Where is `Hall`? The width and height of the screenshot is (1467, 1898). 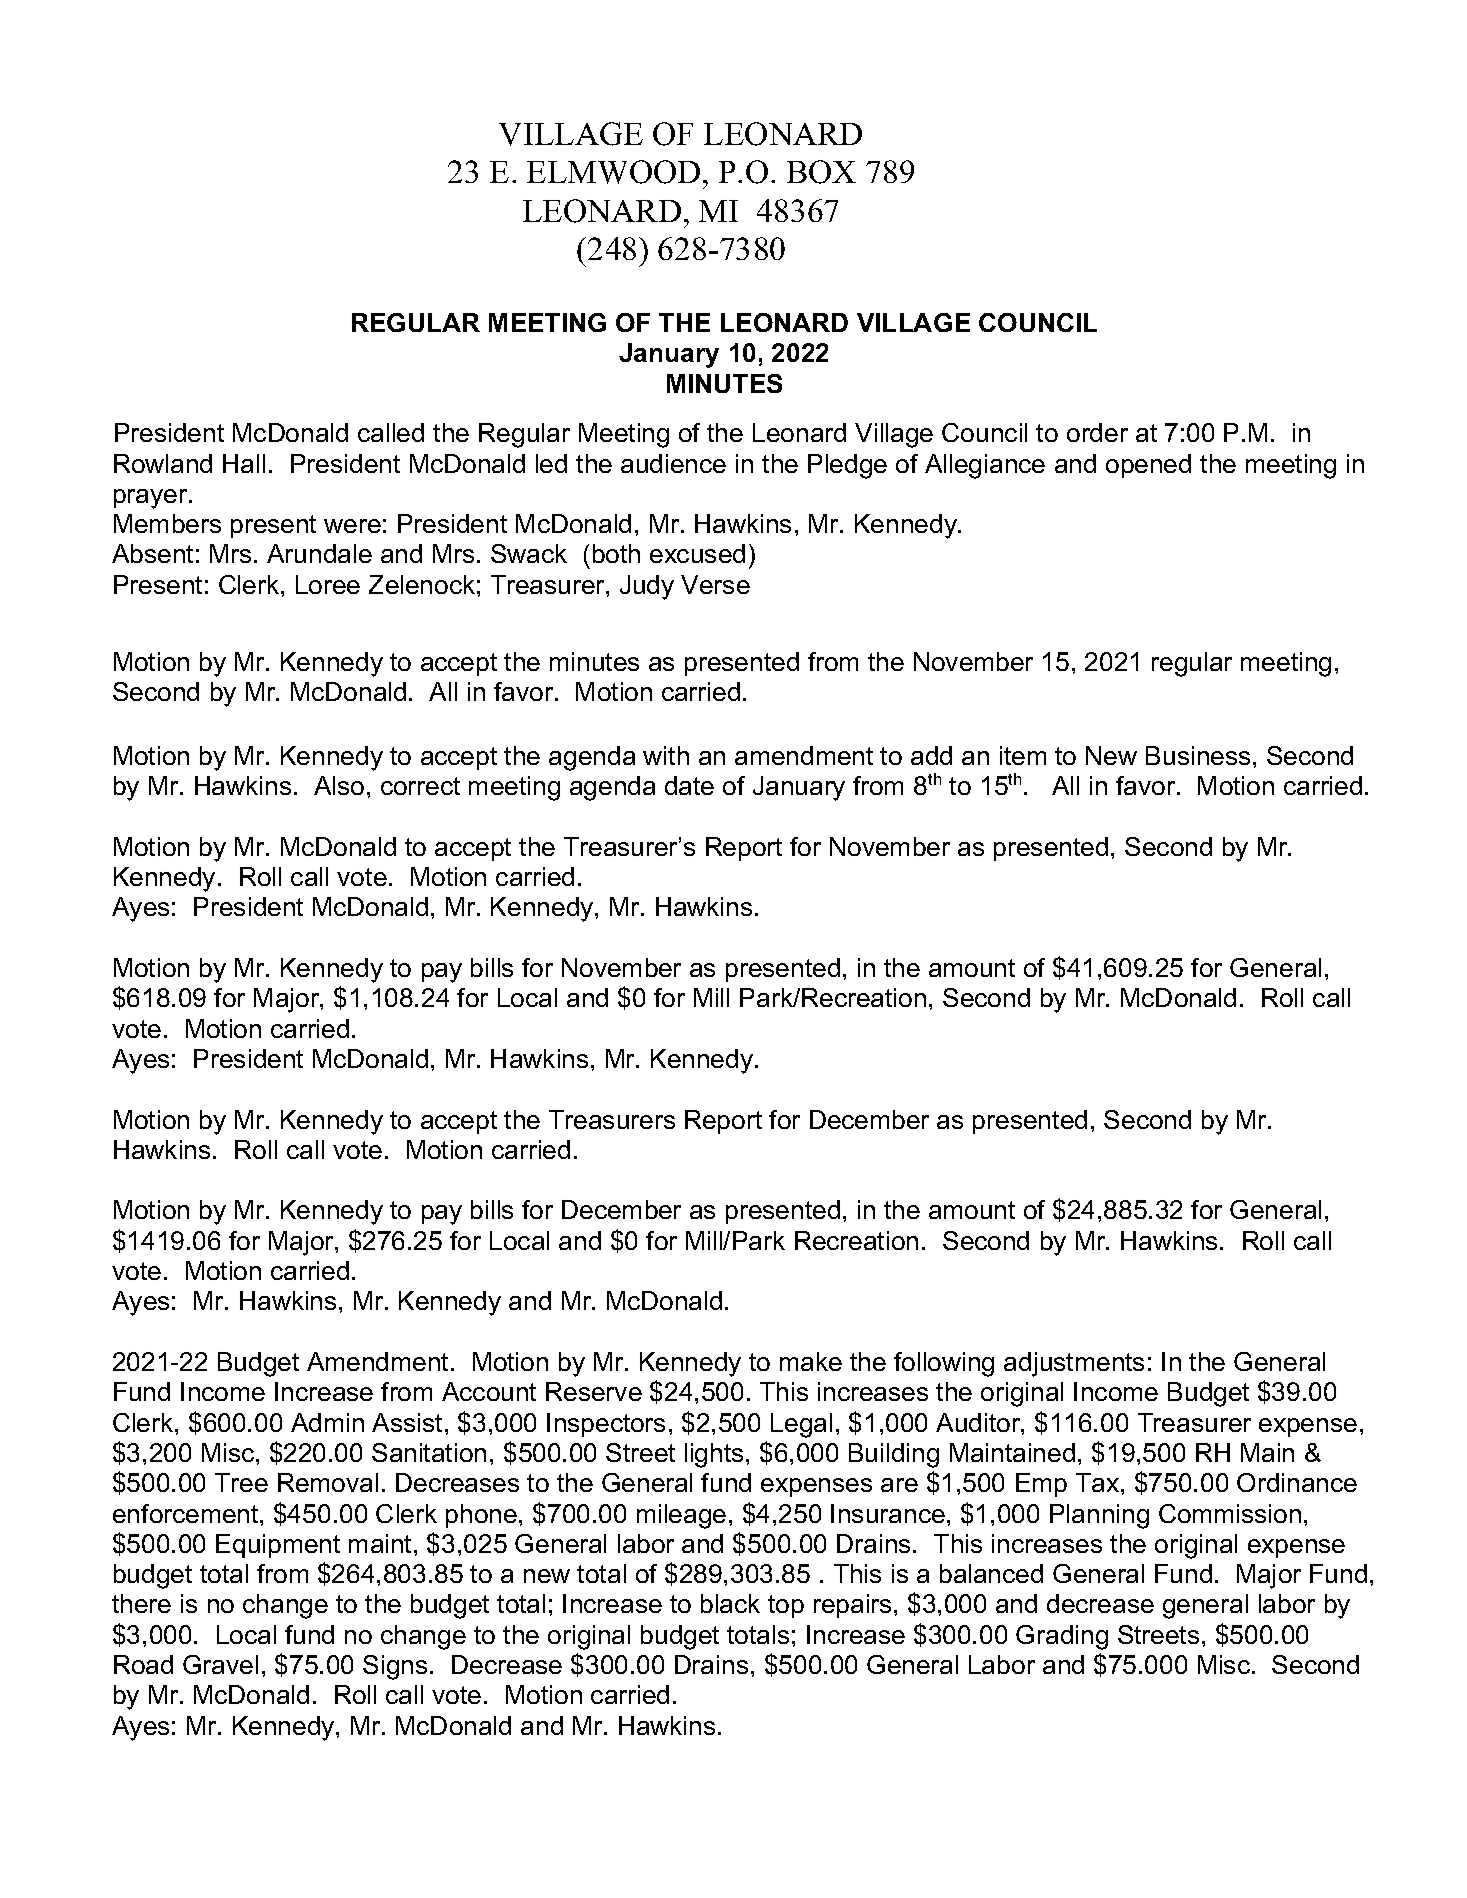
Hall is located at coordinates (244, 463).
